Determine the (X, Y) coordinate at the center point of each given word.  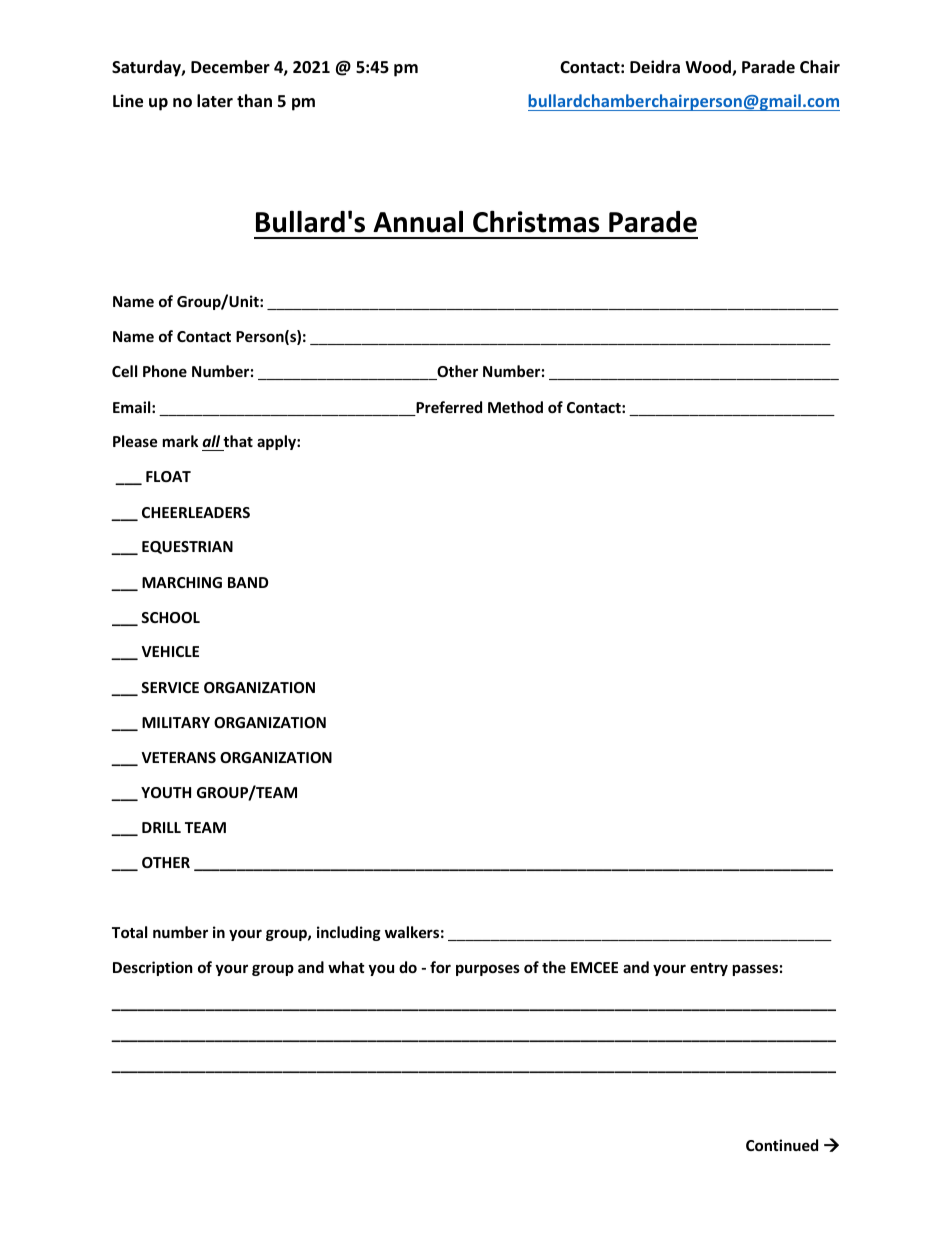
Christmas (536, 221)
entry (709, 969)
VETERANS (178, 757)
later (215, 100)
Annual (418, 221)
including (349, 933)
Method (515, 407)
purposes (488, 970)
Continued (782, 1145)
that (237, 443)
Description (153, 968)
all (212, 443)
